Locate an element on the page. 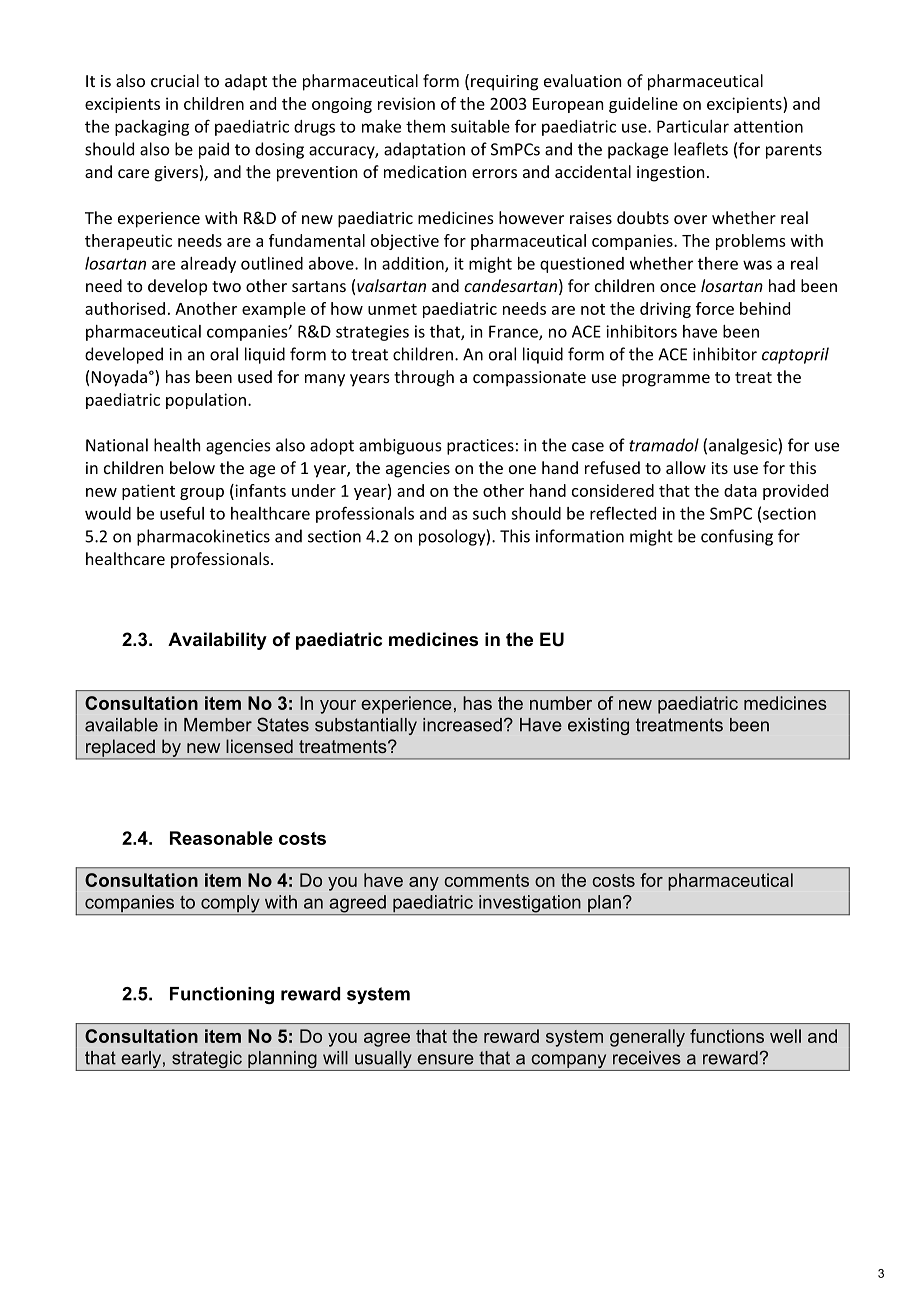  practices is located at coordinates (480, 447).
